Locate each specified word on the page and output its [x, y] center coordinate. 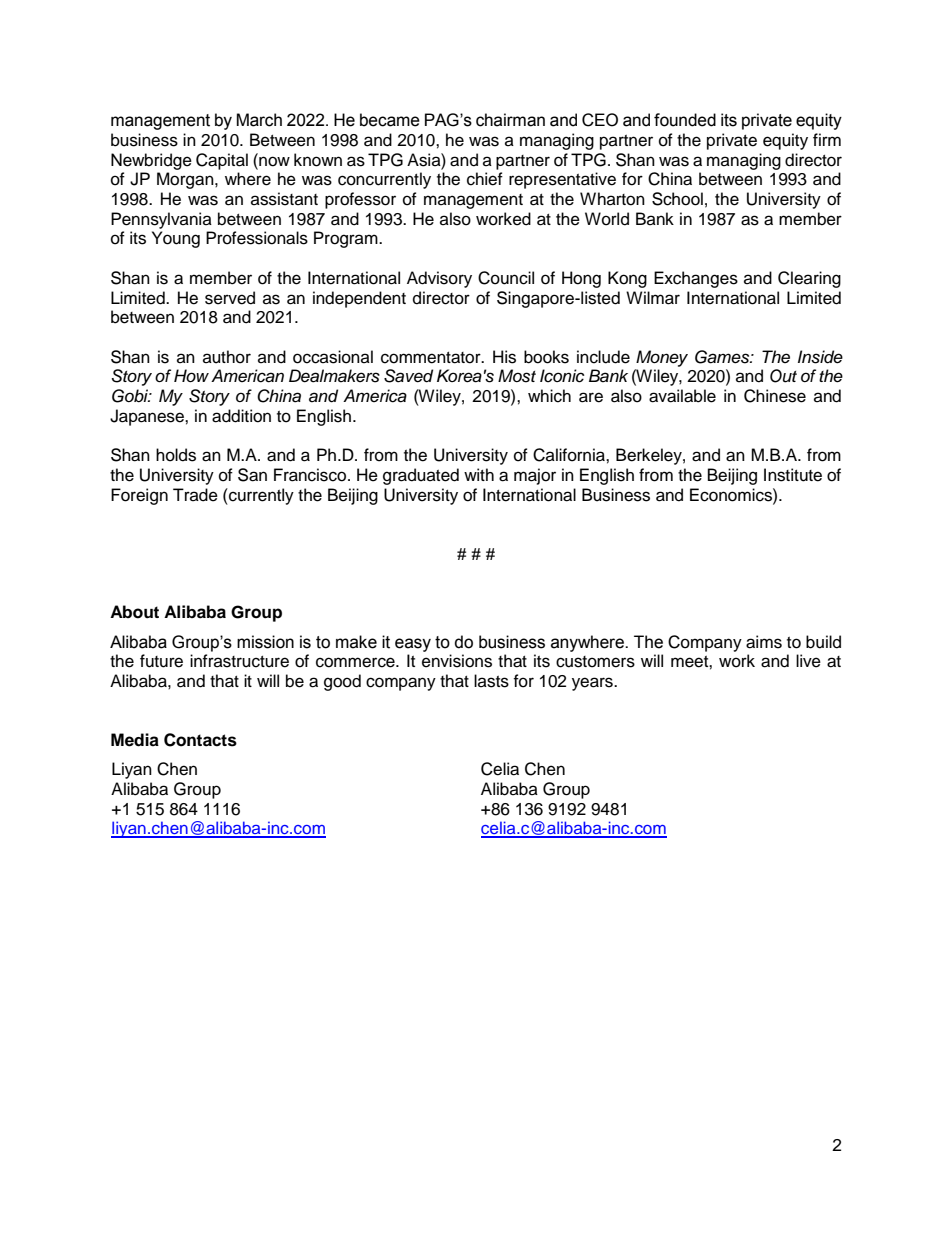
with [479, 474]
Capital [222, 161]
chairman [510, 120]
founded [685, 120]
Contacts [200, 740]
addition [241, 416]
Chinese [775, 396]
